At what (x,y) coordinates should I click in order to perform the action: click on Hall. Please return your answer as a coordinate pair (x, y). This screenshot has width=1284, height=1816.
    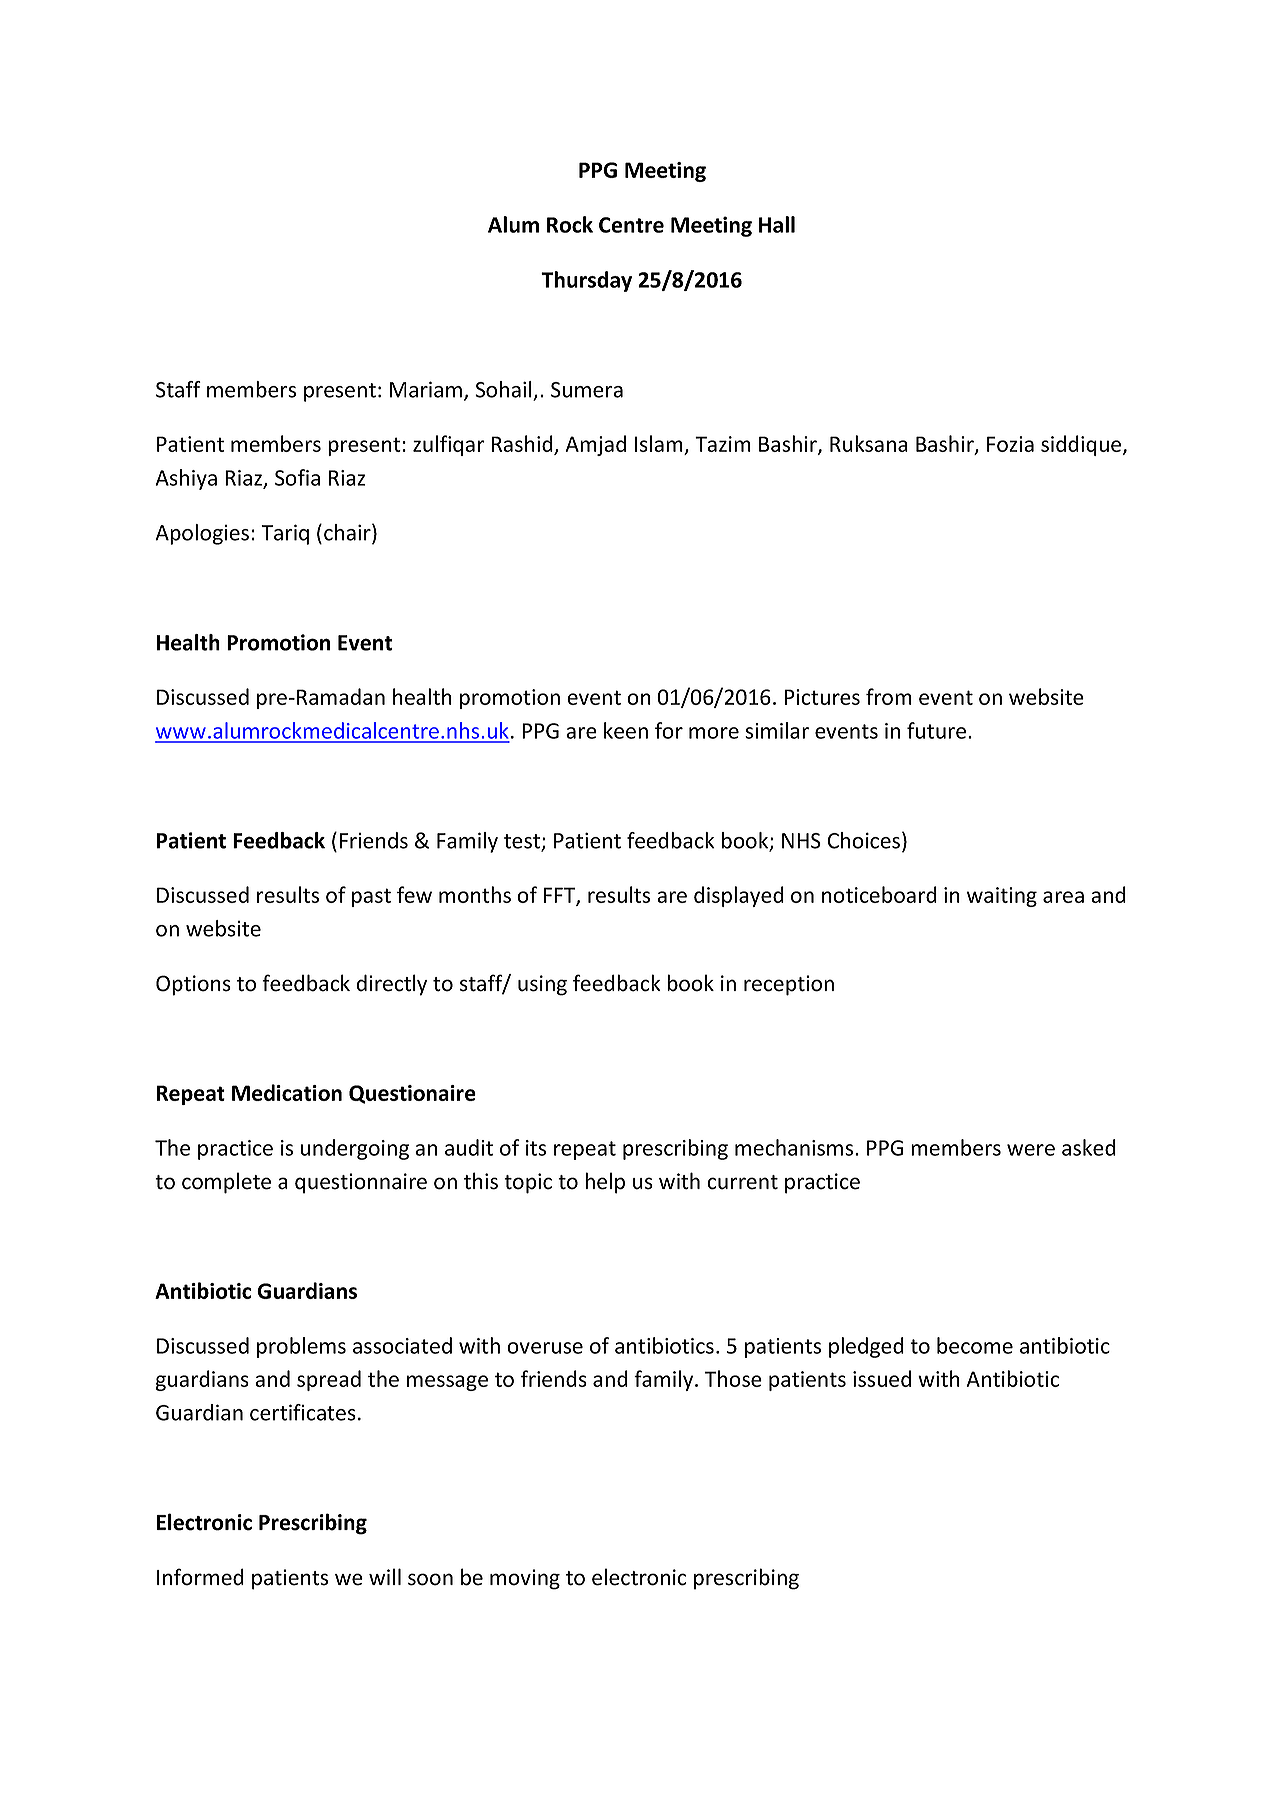
    Looking at the image, I should click on (777, 224).
